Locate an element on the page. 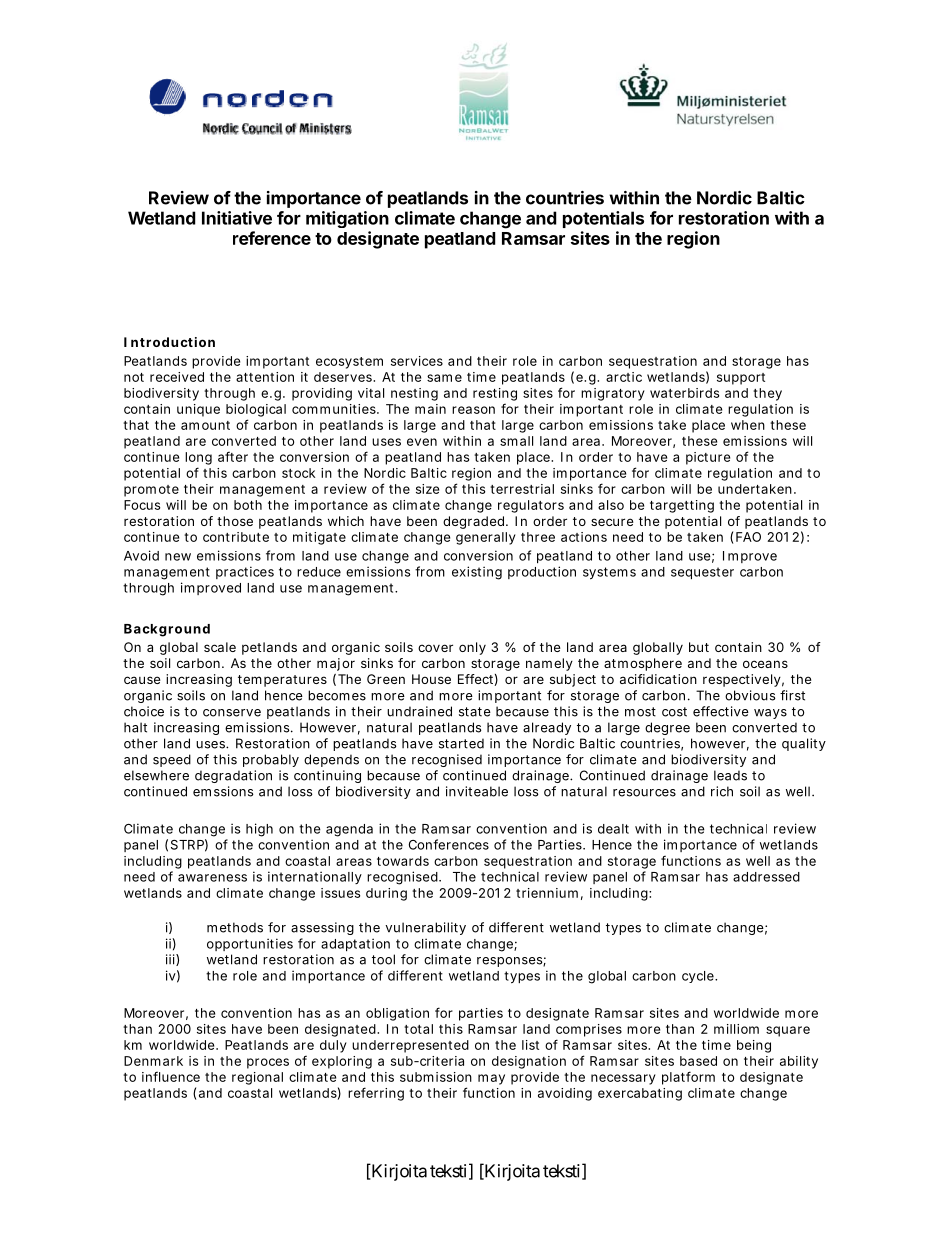 Image resolution: width=952 pixels, height=1233 pixels. Initiative is located at coordinates (237, 218).
